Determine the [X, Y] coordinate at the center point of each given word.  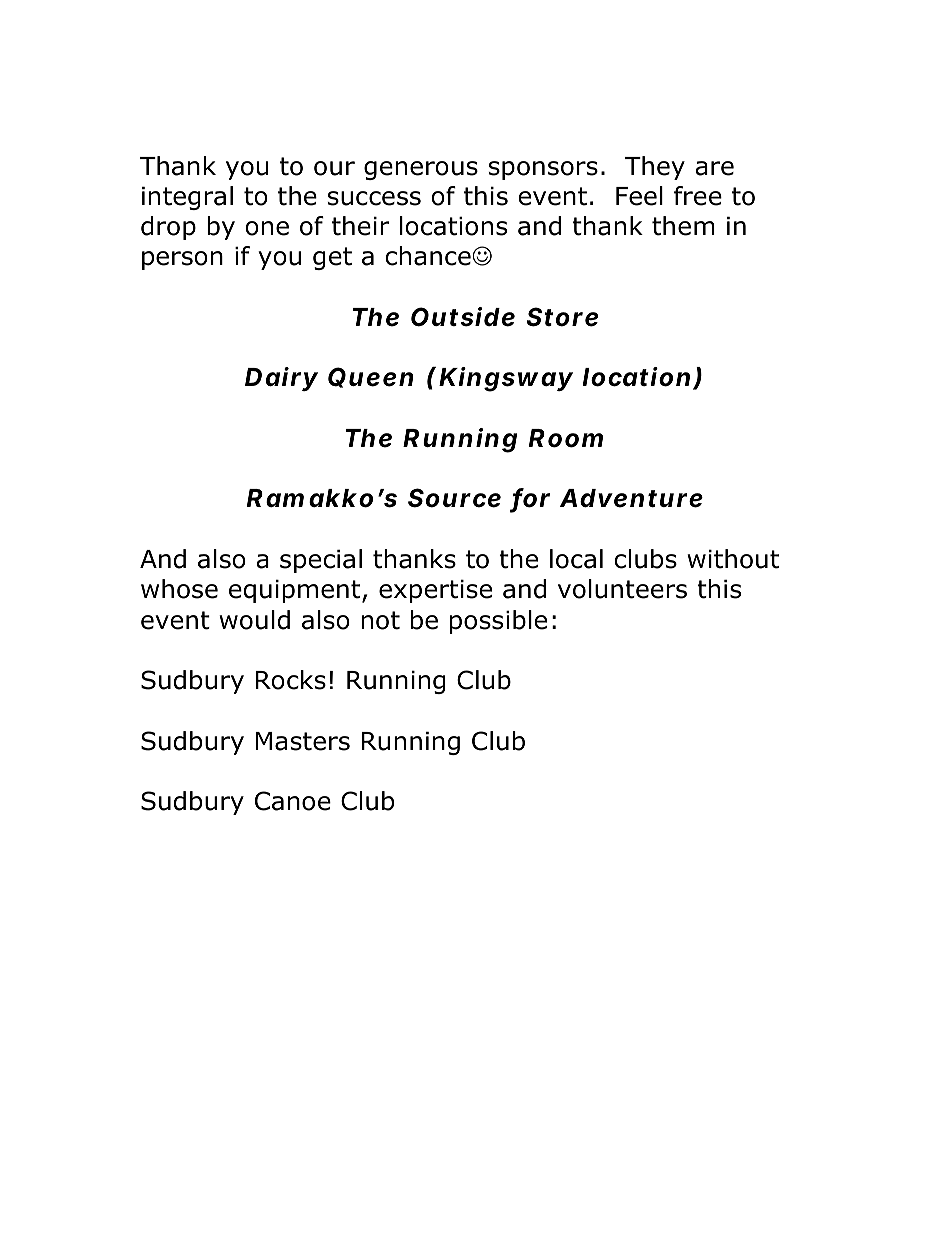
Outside [463, 317]
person [182, 260]
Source [454, 498]
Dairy [281, 379]
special [321, 561]
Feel [639, 196]
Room [566, 438]
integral [187, 198]
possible [498, 622]
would [254, 620]
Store [562, 317]
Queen [371, 377]
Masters [303, 741]
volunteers [622, 589]
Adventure [631, 498]
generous [421, 170]
